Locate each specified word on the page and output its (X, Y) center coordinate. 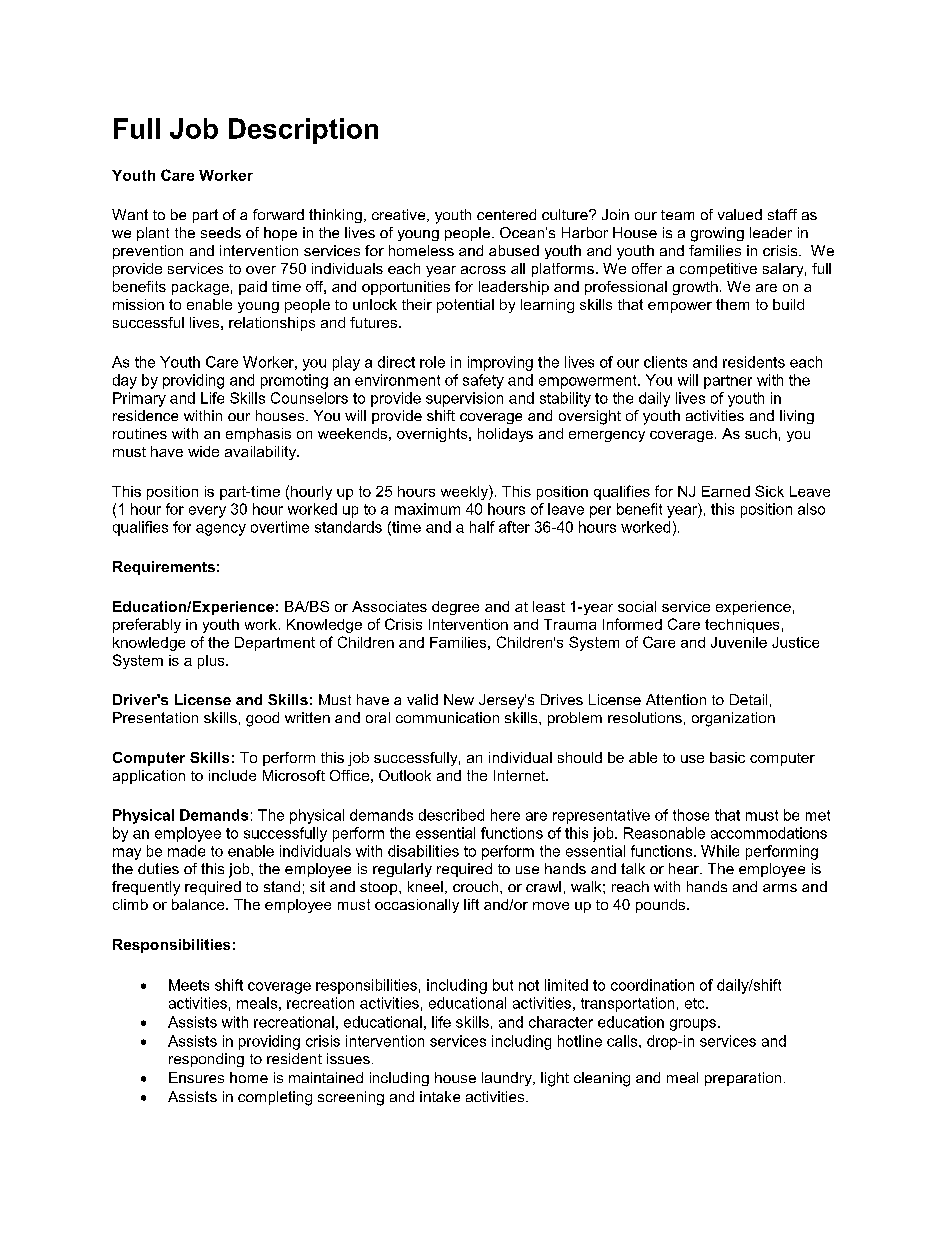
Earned (726, 491)
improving (500, 363)
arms (780, 888)
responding (206, 1060)
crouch (475, 886)
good (262, 719)
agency (221, 530)
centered (506, 214)
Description (303, 131)
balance (199, 904)
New (459, 699)
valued (740, 214)
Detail (748, 699)
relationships (272, 324)
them (732, 304)
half (482, 527)
